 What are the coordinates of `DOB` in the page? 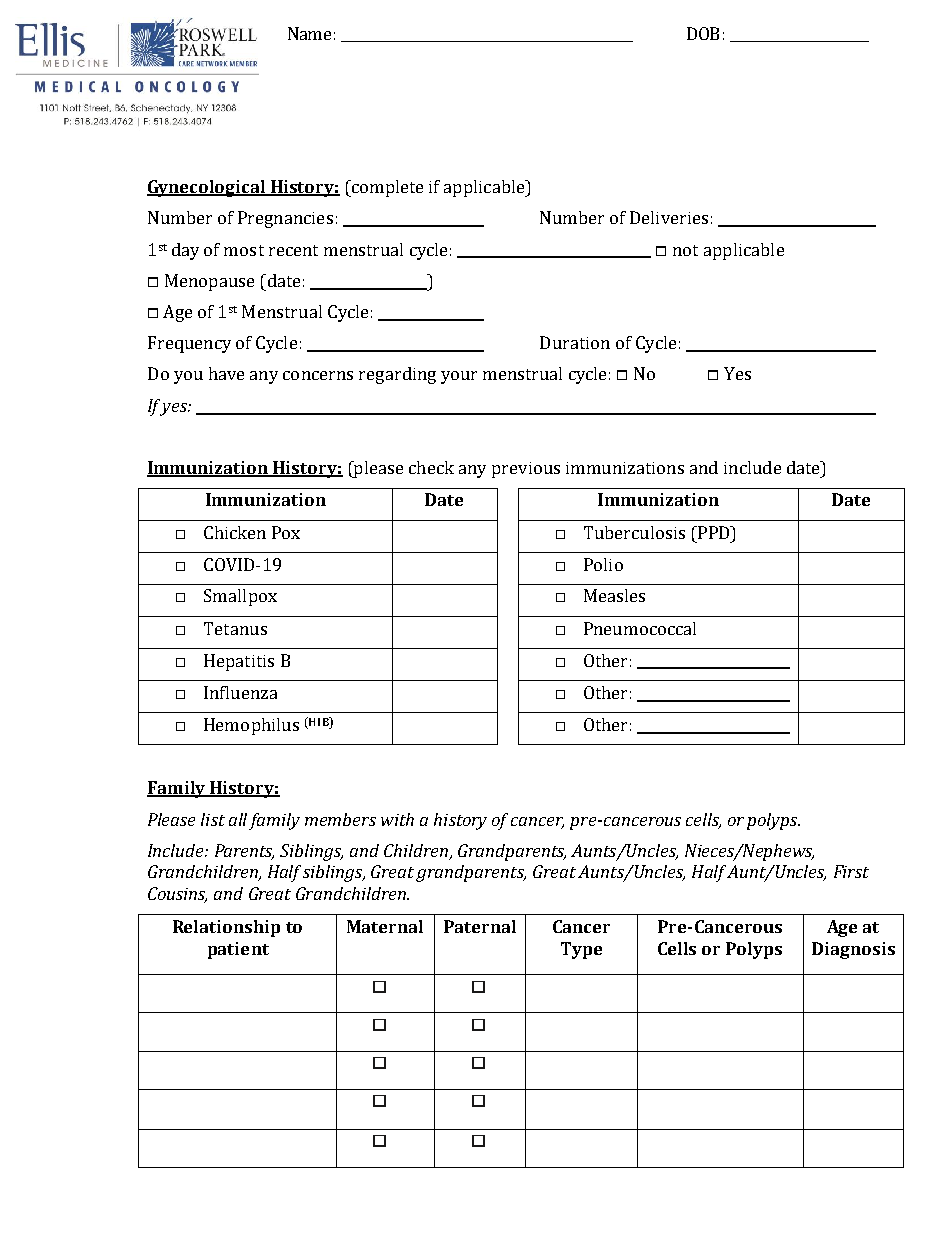 It's located at (703, 33).
